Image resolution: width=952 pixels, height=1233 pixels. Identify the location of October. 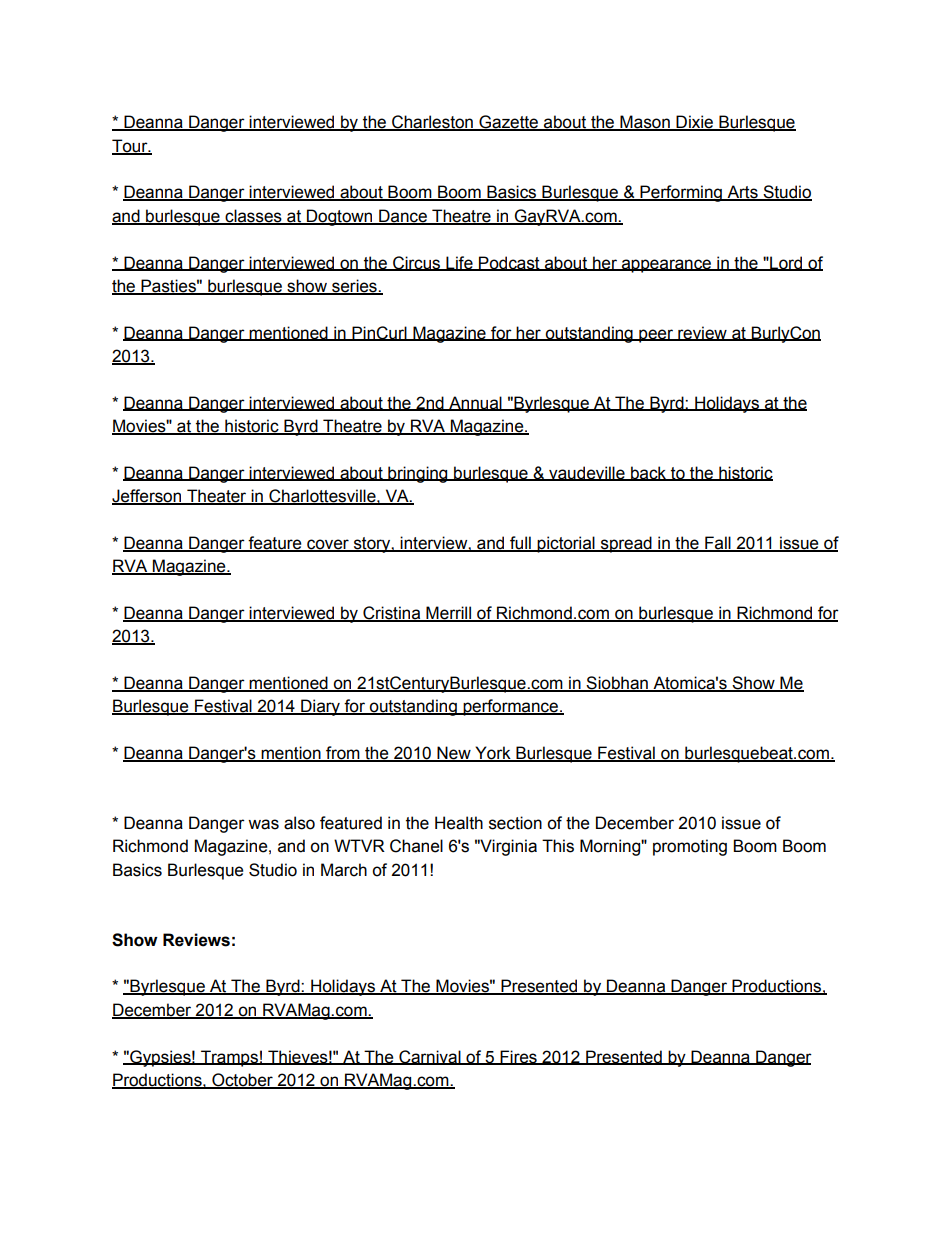
(242, 1081).
